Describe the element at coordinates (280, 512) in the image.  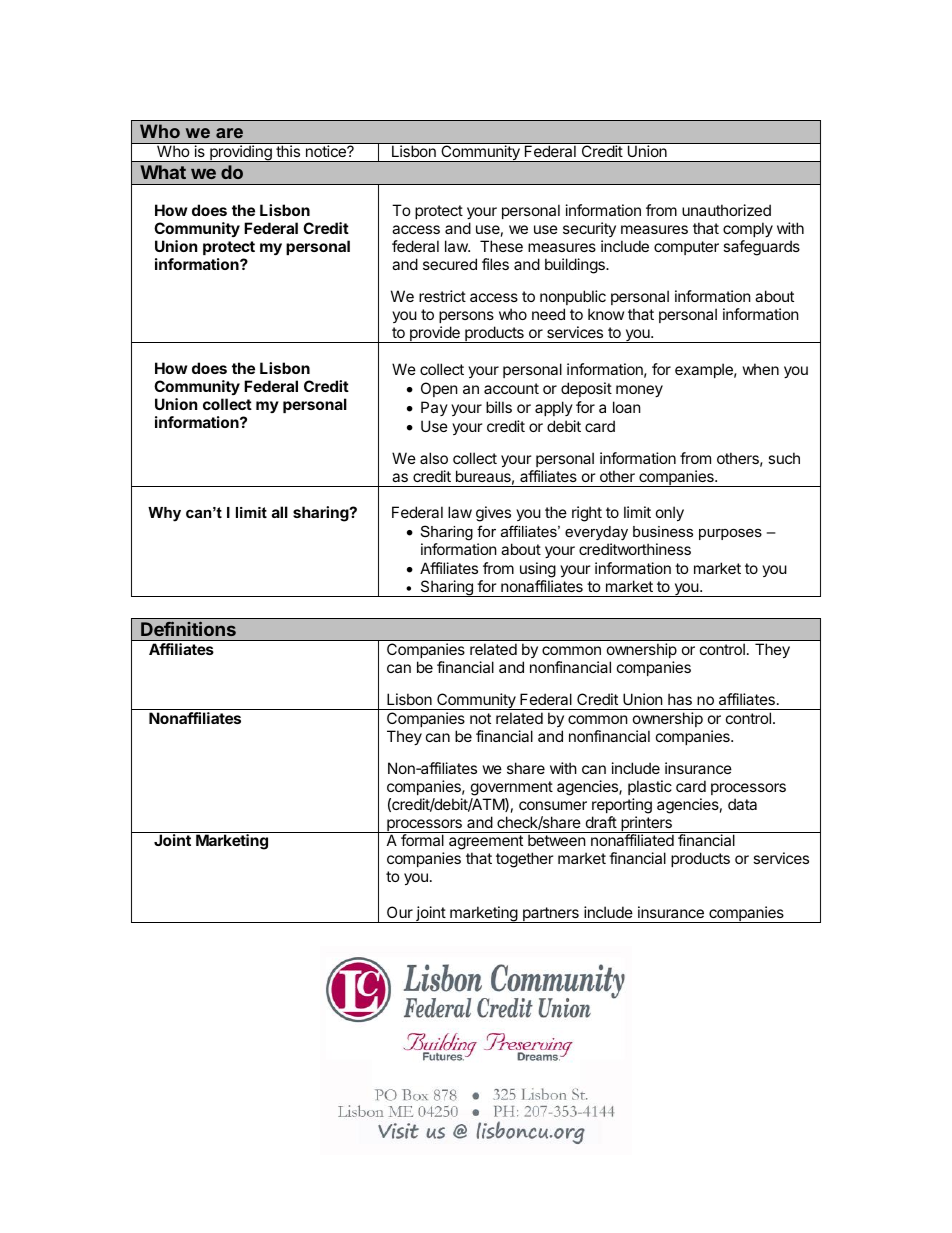
I see `all` at that location.
